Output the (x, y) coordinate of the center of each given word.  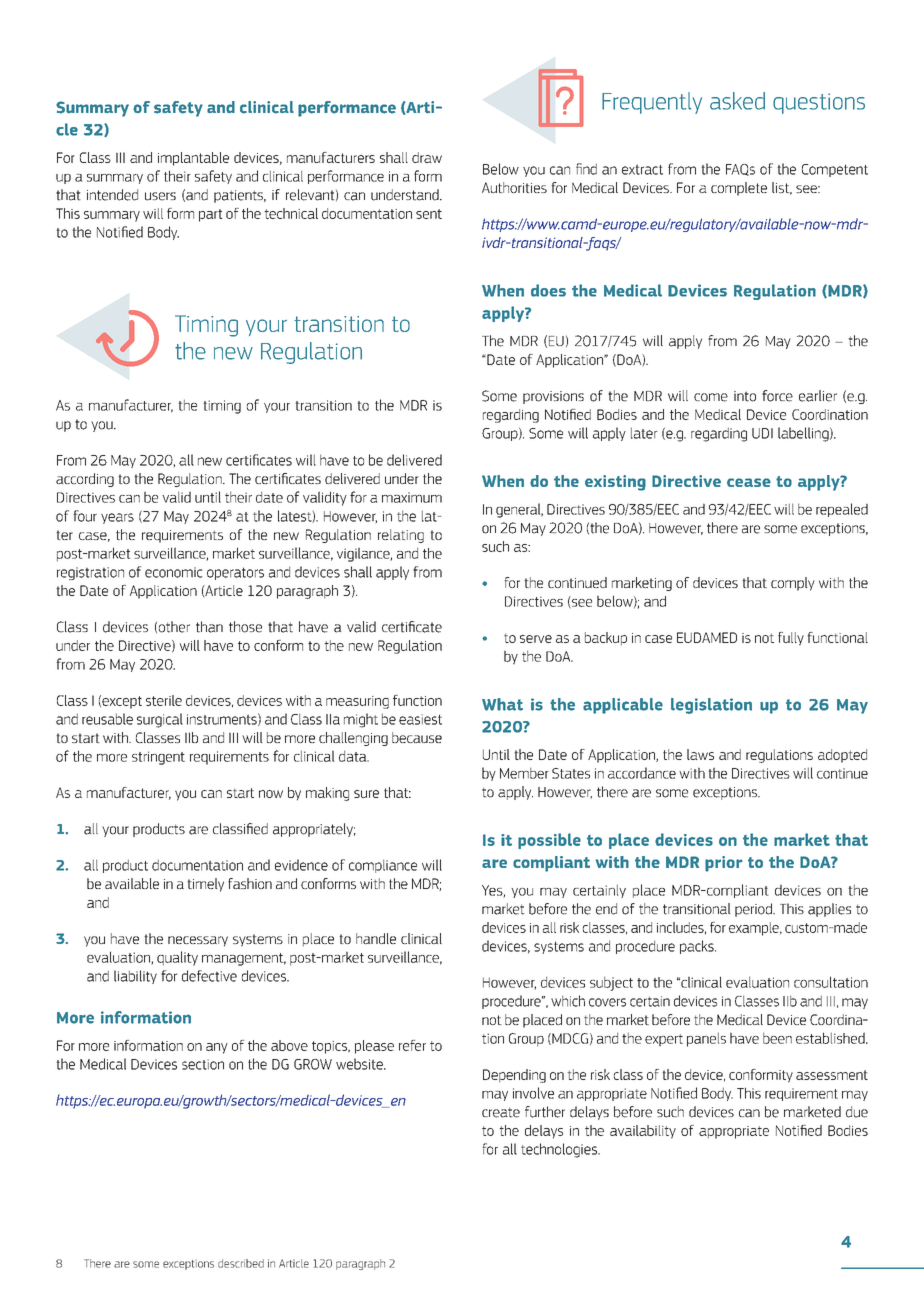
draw (427, 157)
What (502, 704)
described (241, 1263)
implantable (193, 159)
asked (737, 101)
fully (791, 639)
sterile (164, 700)
